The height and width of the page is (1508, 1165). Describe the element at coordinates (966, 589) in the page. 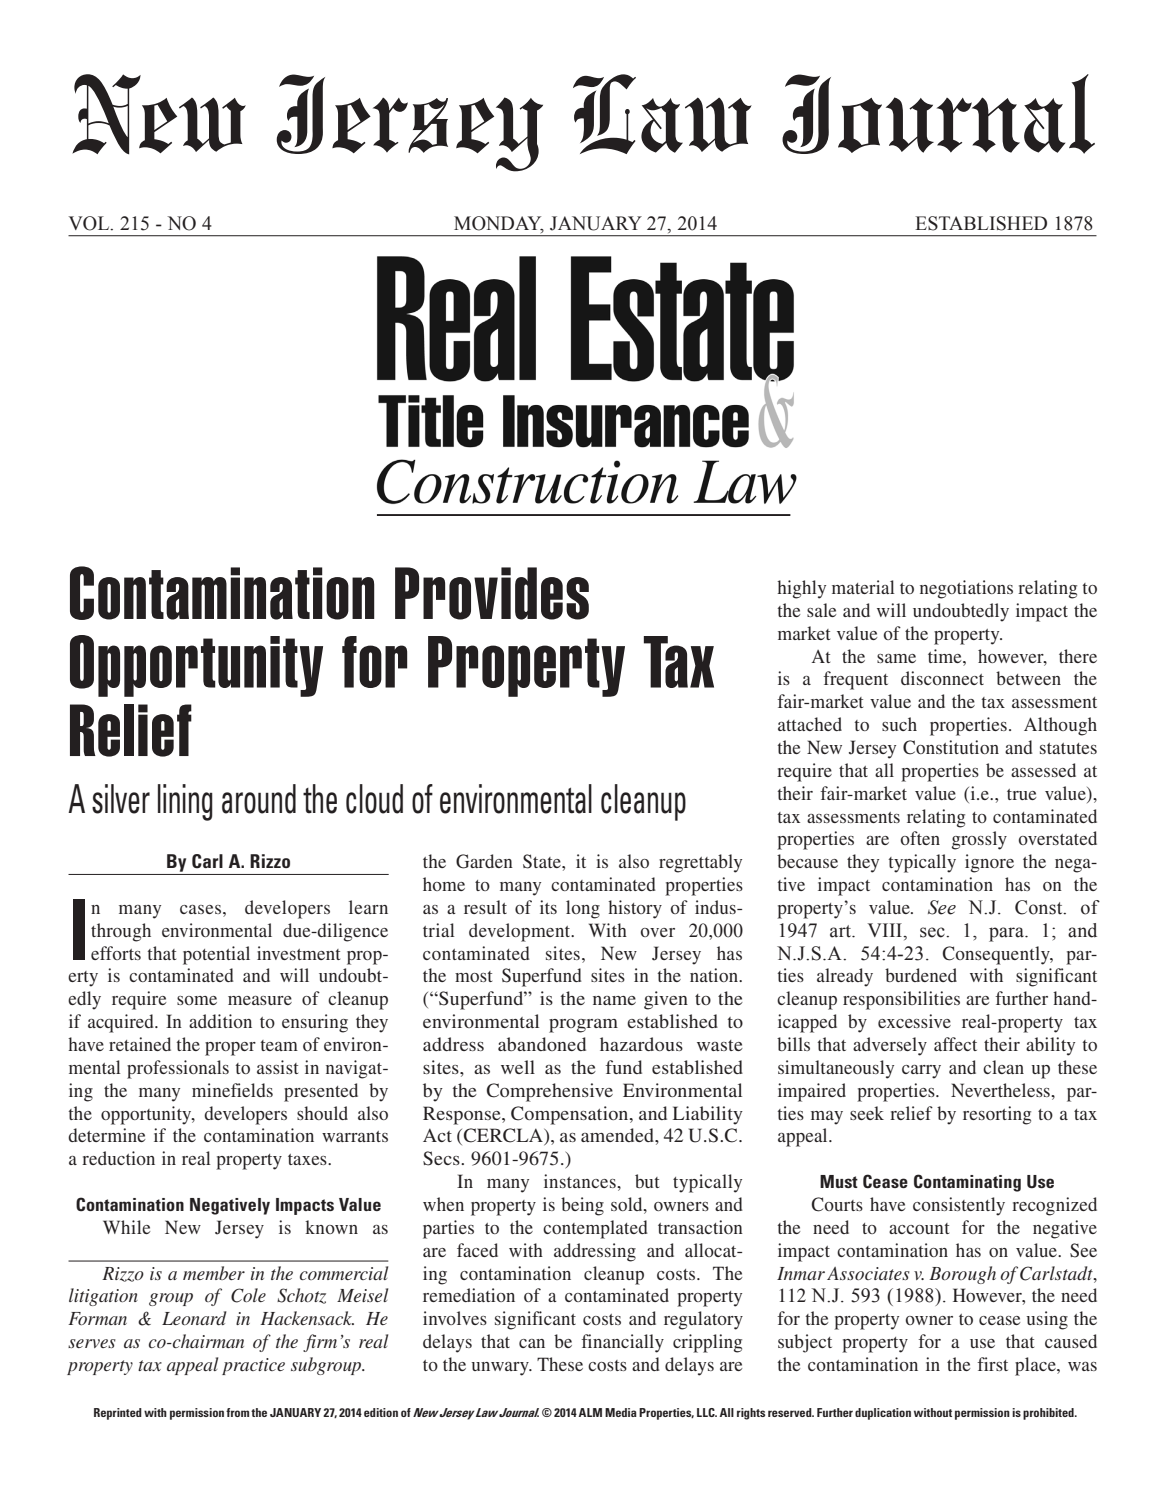

I see `negotiations` at that location.
